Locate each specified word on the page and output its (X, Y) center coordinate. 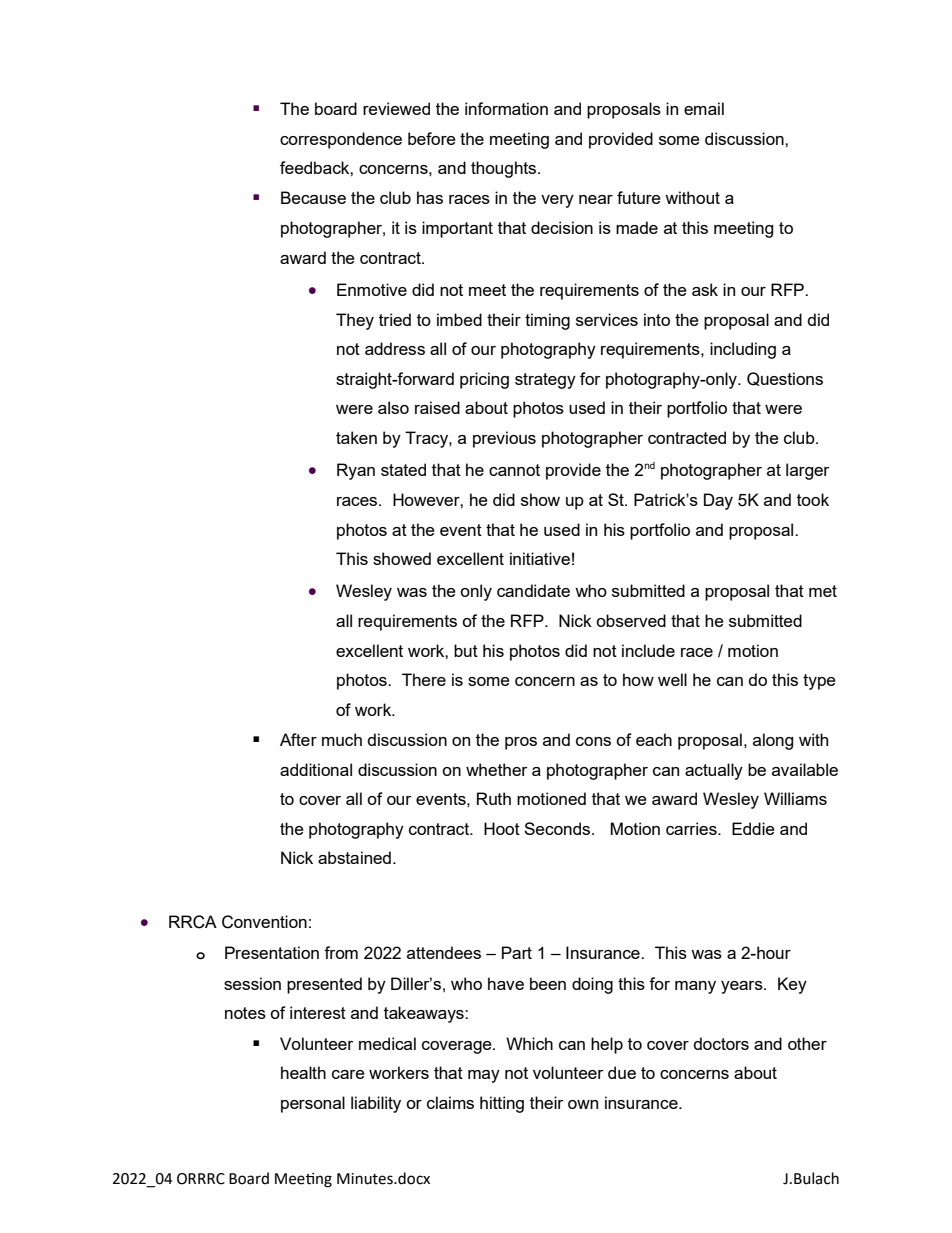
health (303, 1072)
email (704, 108)
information (506, 108)
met (823, 591)
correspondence (341, 140)
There (424, 679)
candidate (533, 590)
